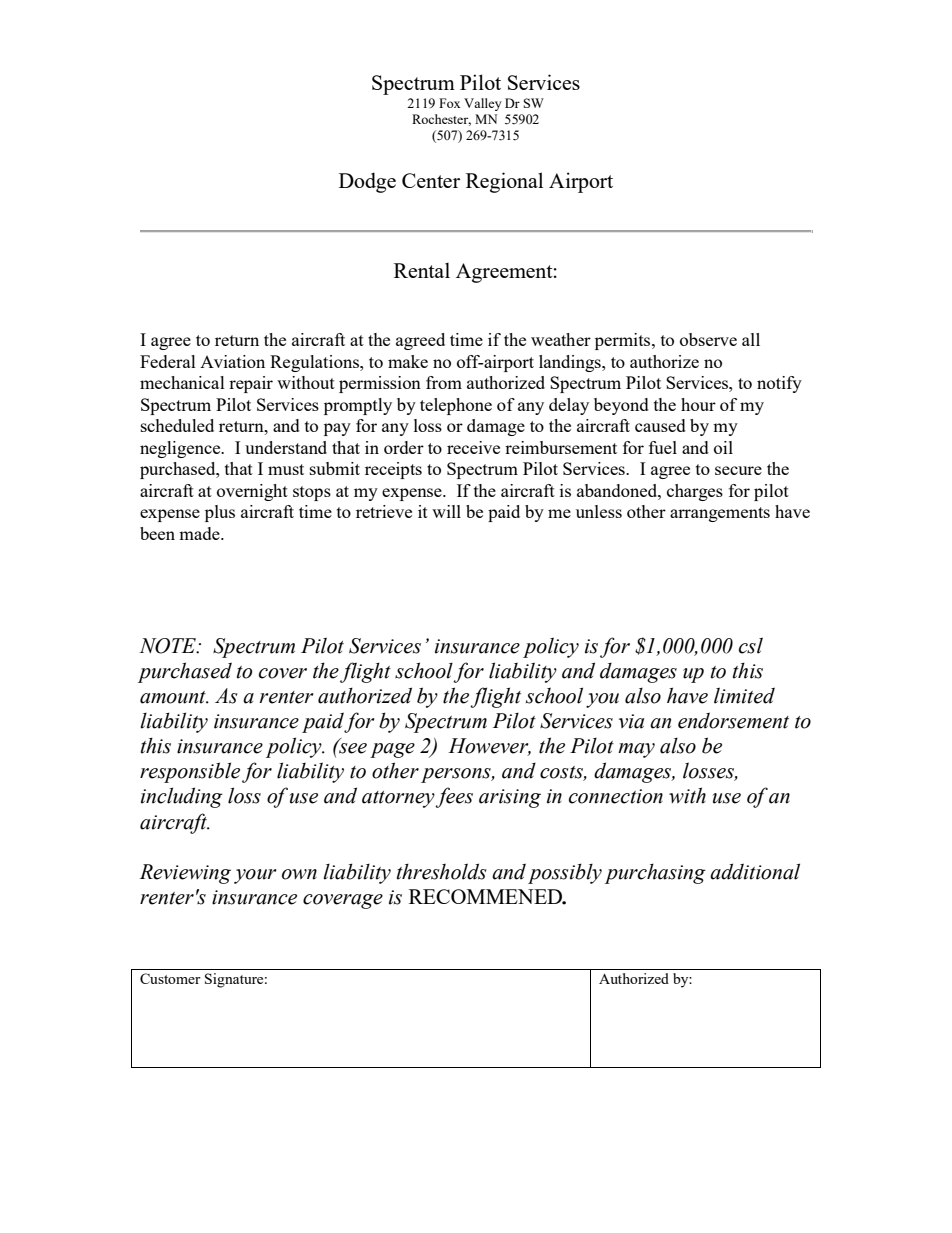  What do you see at coordinates (170, 978) in the screenshot?
I see `Customer` at bounding box center [170, 978].
